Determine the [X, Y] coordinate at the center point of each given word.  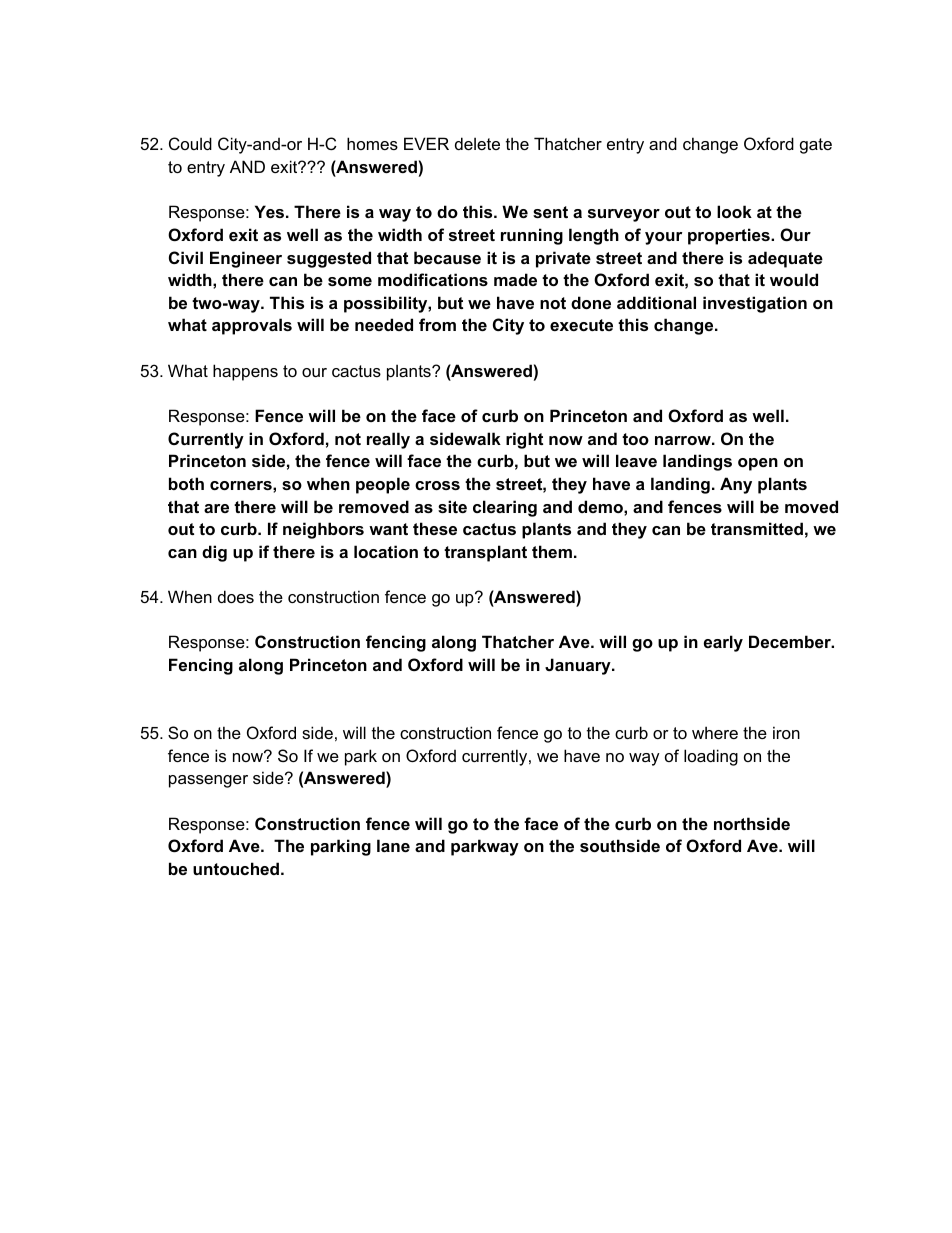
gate [816, 146]
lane [393, 845]
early [723, 643]
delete [477, 143]
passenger [208, 781]
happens [245, 372]
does [236, 596]
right [524, 440]
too [635, 439]
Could [190, 143]
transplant [485, 553]
